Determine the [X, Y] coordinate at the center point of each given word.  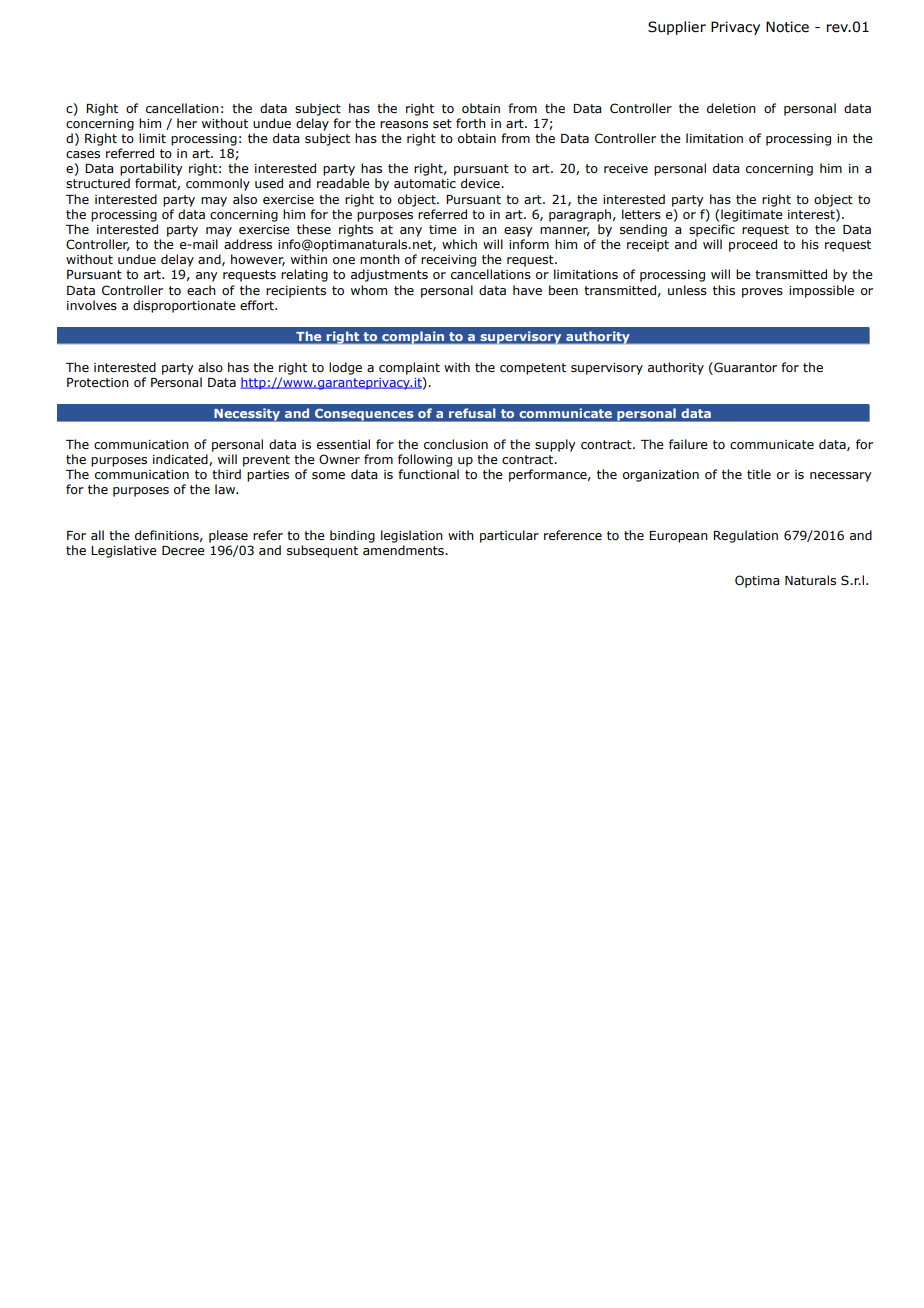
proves [762, 293]
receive [626, 168]
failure [688, 444]
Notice [787, 27]
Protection [98, 382]
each [201, 290]
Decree [183, 550]
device [481, 183]
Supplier [677, 28]
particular [509, 536]
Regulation [745, 536]
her [187, 123]
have [527, 290]
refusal [472, 413]
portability [151, 169]
